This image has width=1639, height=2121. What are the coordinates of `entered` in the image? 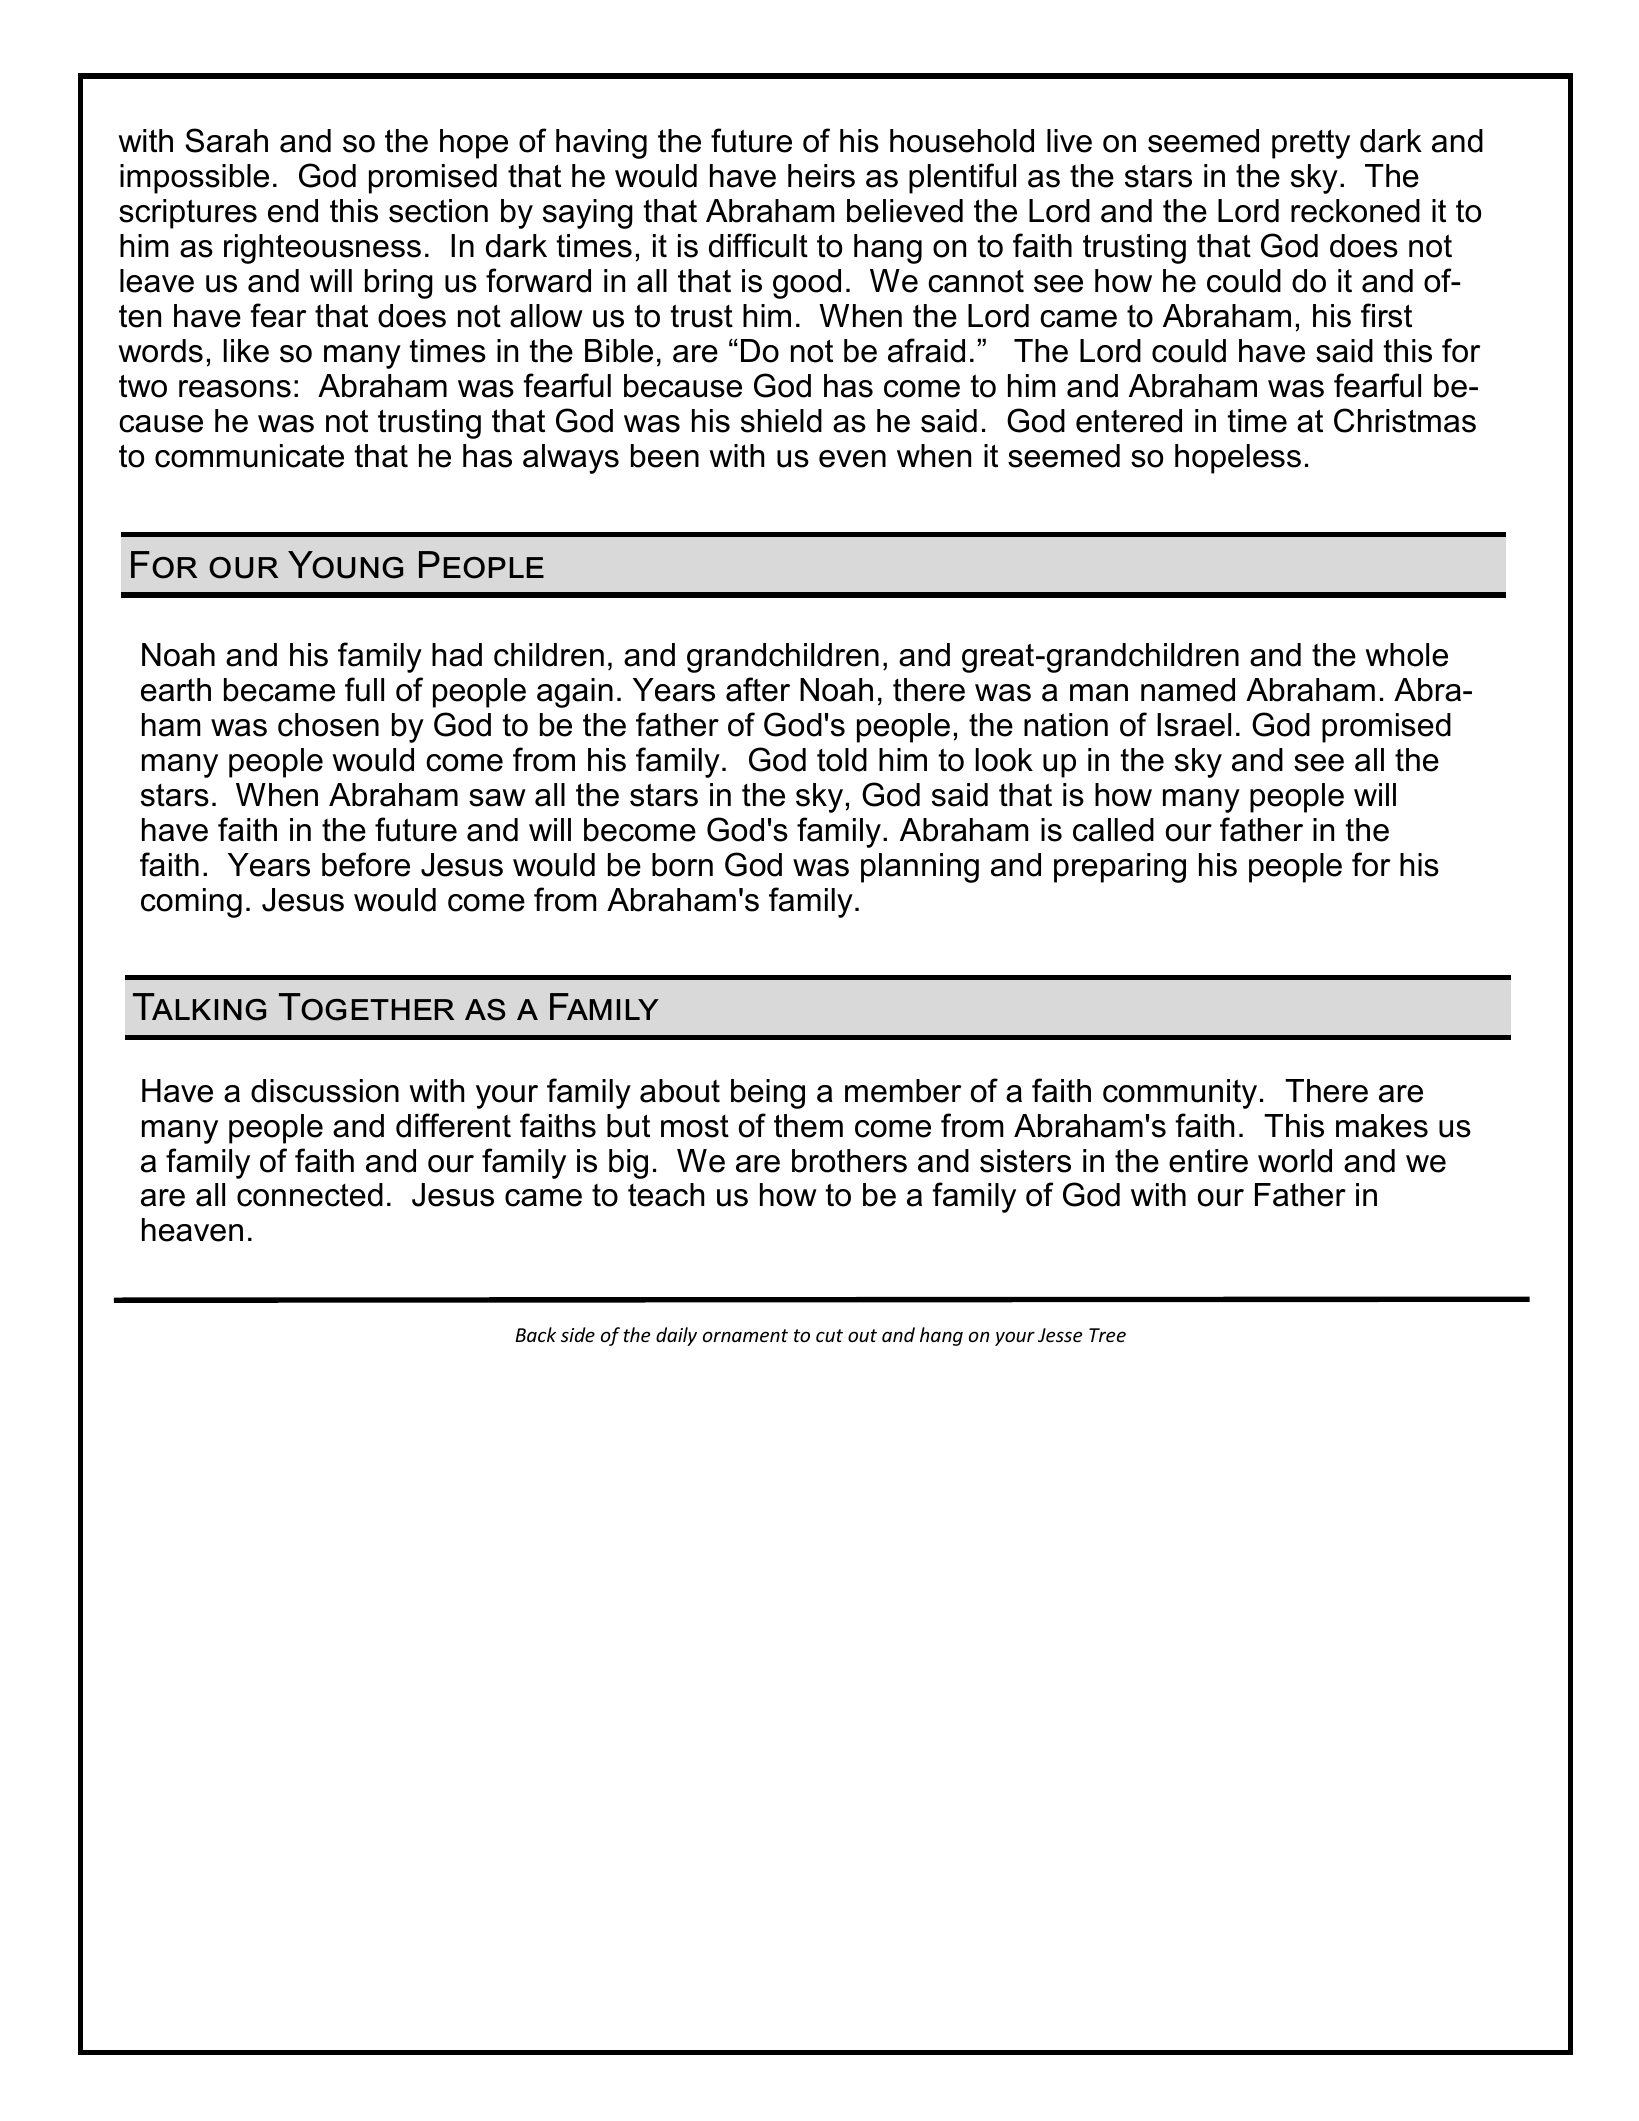 It's located at (1129, 421).
